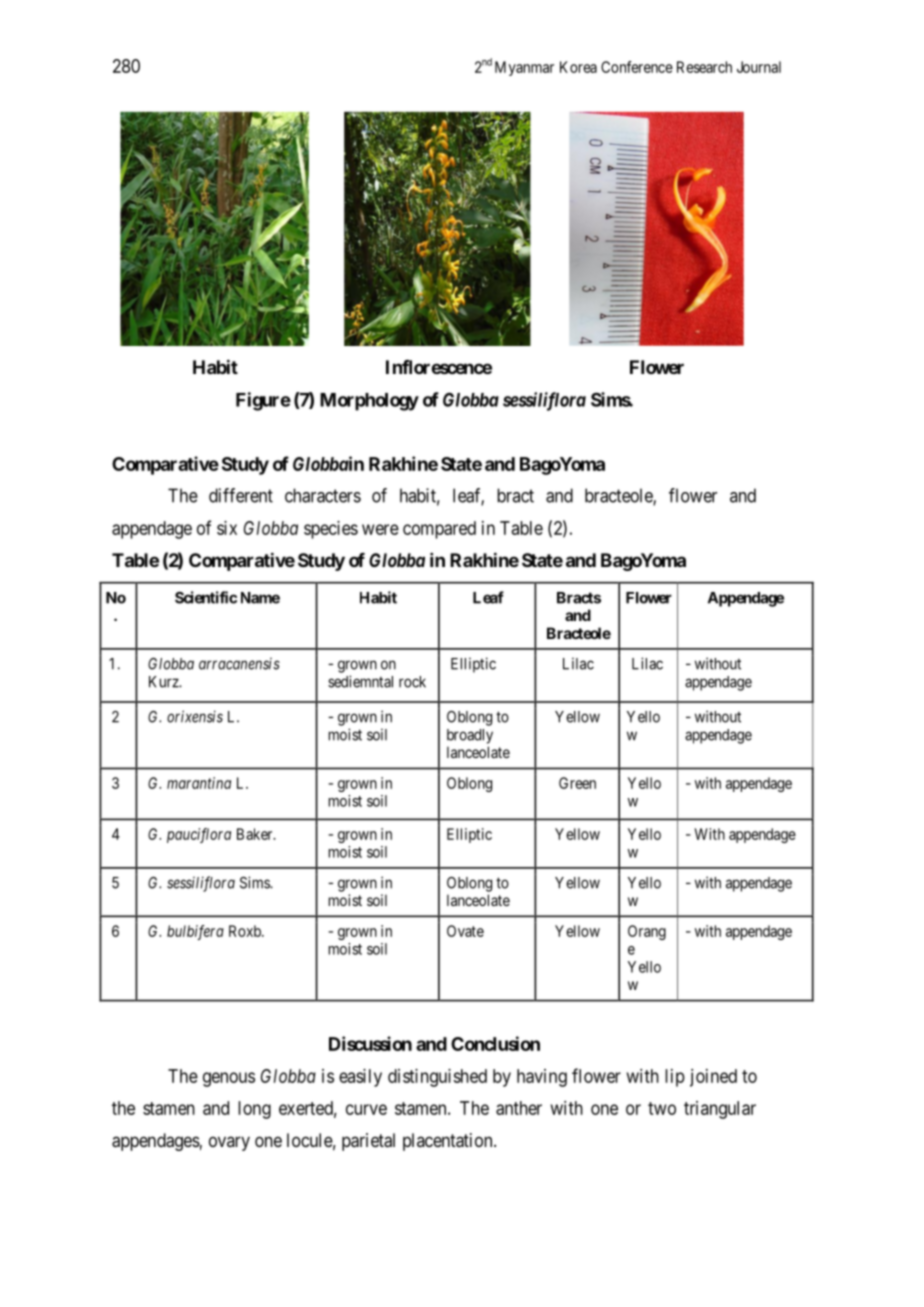 Image resolution: width=924 pixels, height=1307 pixels. Describe the element at coordinates (241, 495) in the screenshot. I see `different` at that location.
